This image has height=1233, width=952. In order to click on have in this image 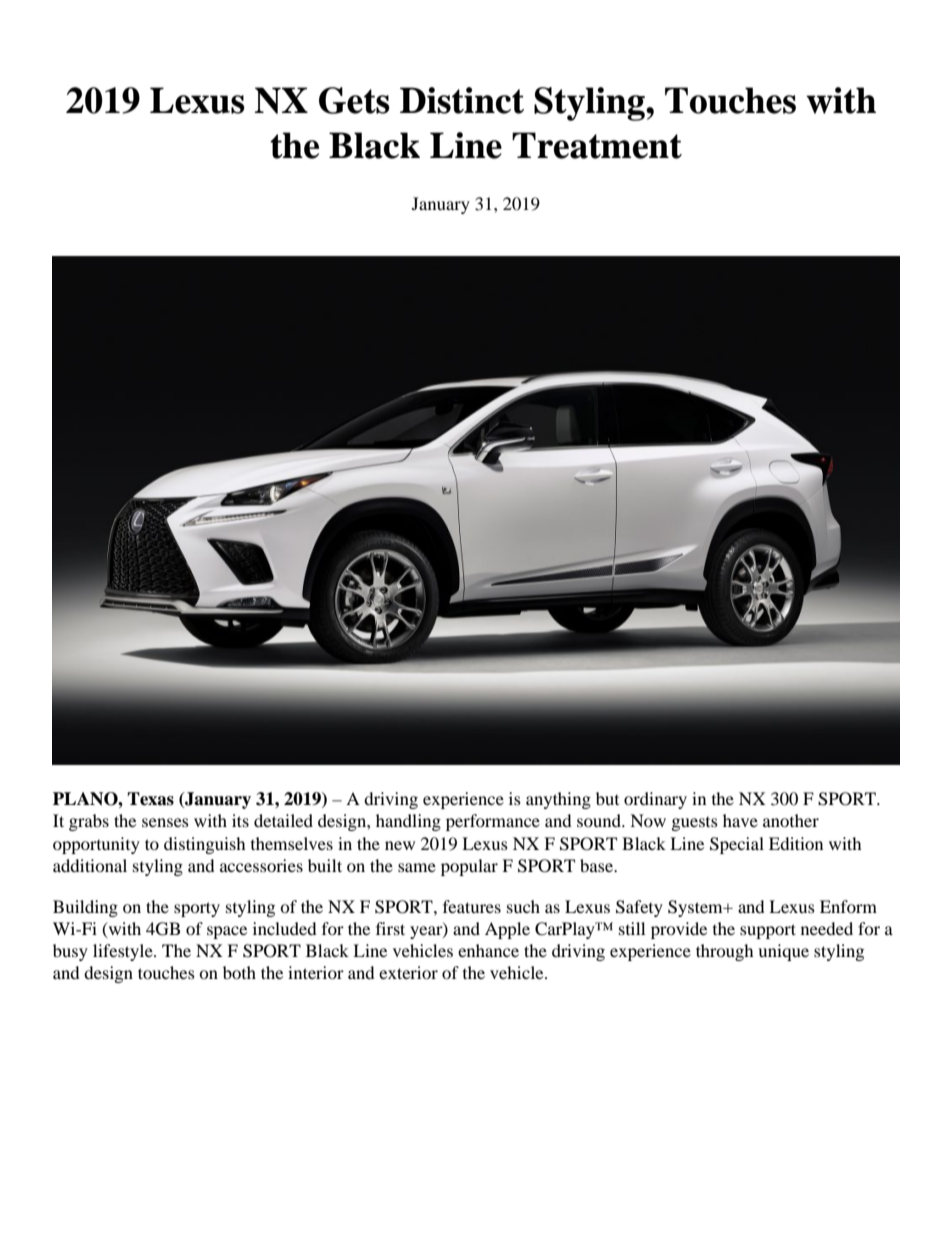, I will do `click(740, 820)`.
